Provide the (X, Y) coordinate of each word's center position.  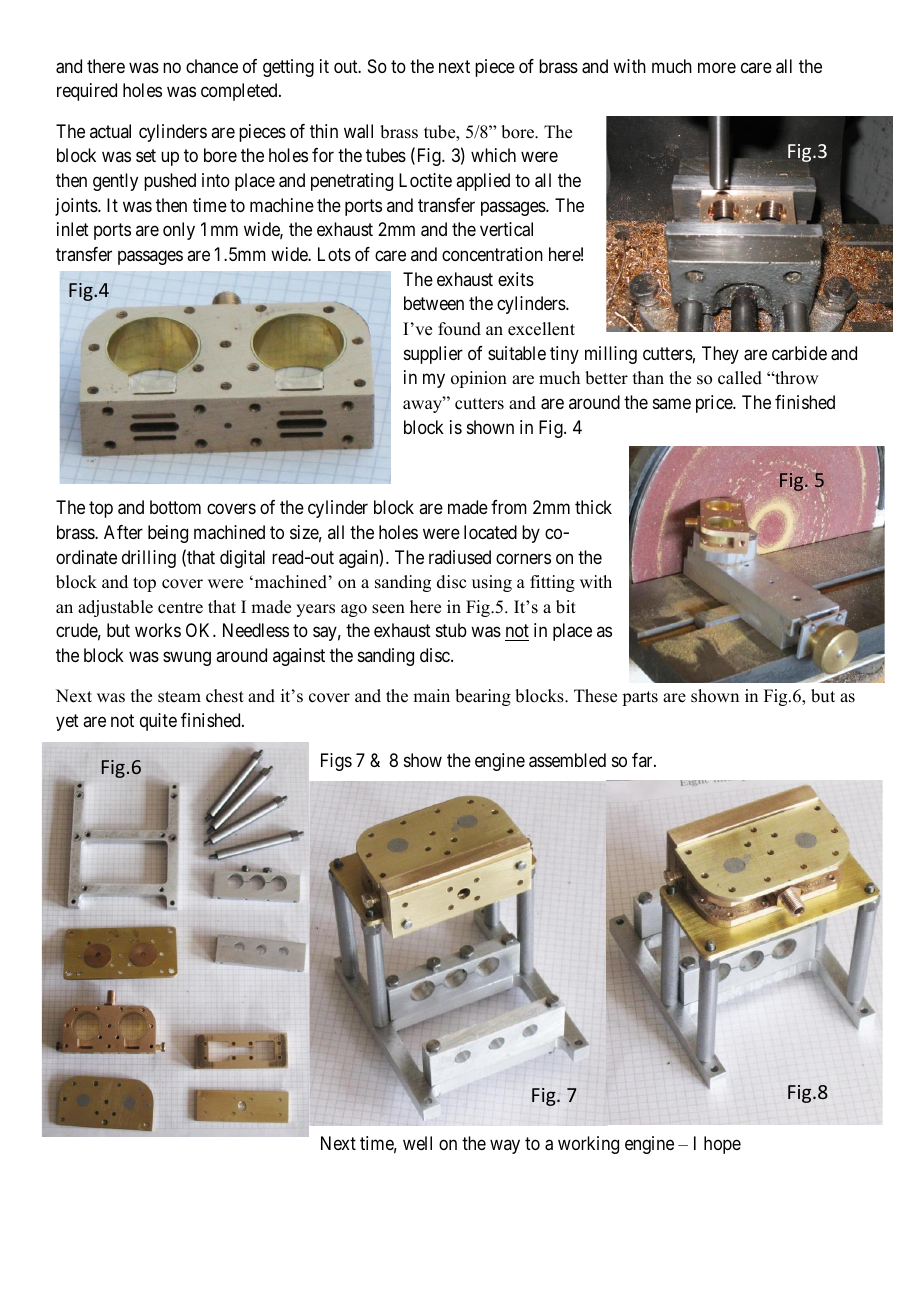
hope (722, 1145)
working (588, 1145)
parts (640, 698)
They (720, 355)
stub (451, 630)
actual (110, 131)
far (643, 760)
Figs (336, 762)
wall (358, 131)
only (179, 231)
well (417, 1143)
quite (158, 722)
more (717, 67)
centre (180, 608)
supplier (433, 355)
